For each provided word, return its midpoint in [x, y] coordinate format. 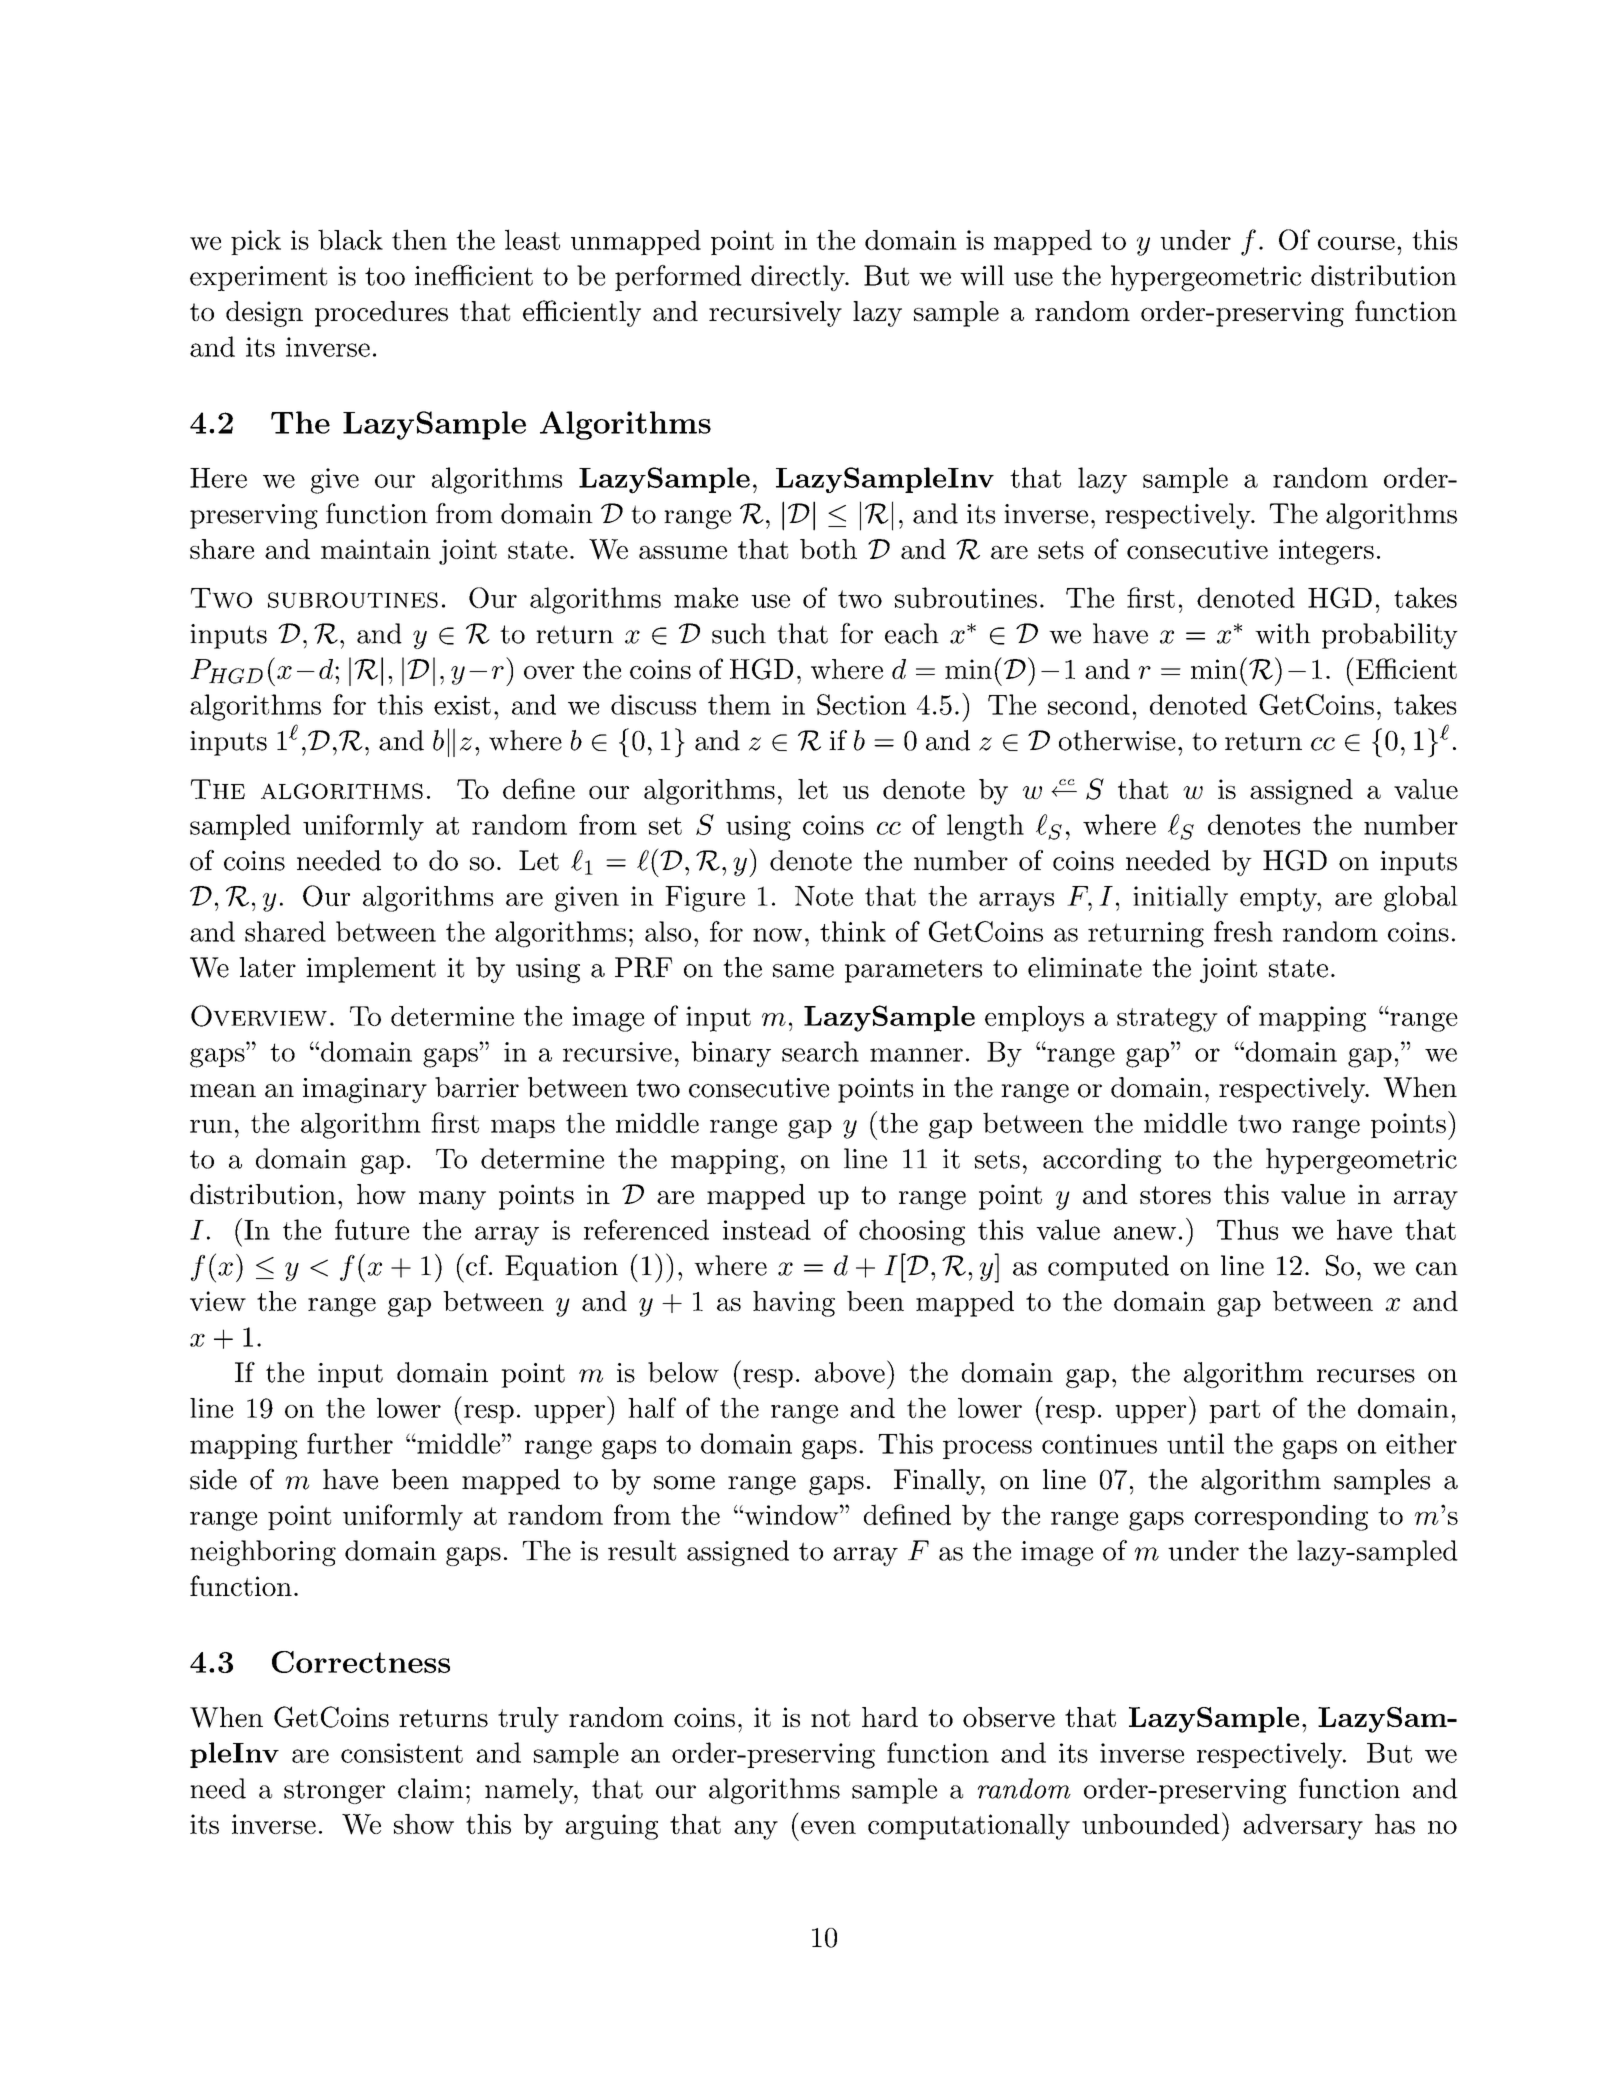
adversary [1303, 1827]
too [385, 276]
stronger [334, 1792]
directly [799, 278]
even [828, 1827]
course [1356, 243]
